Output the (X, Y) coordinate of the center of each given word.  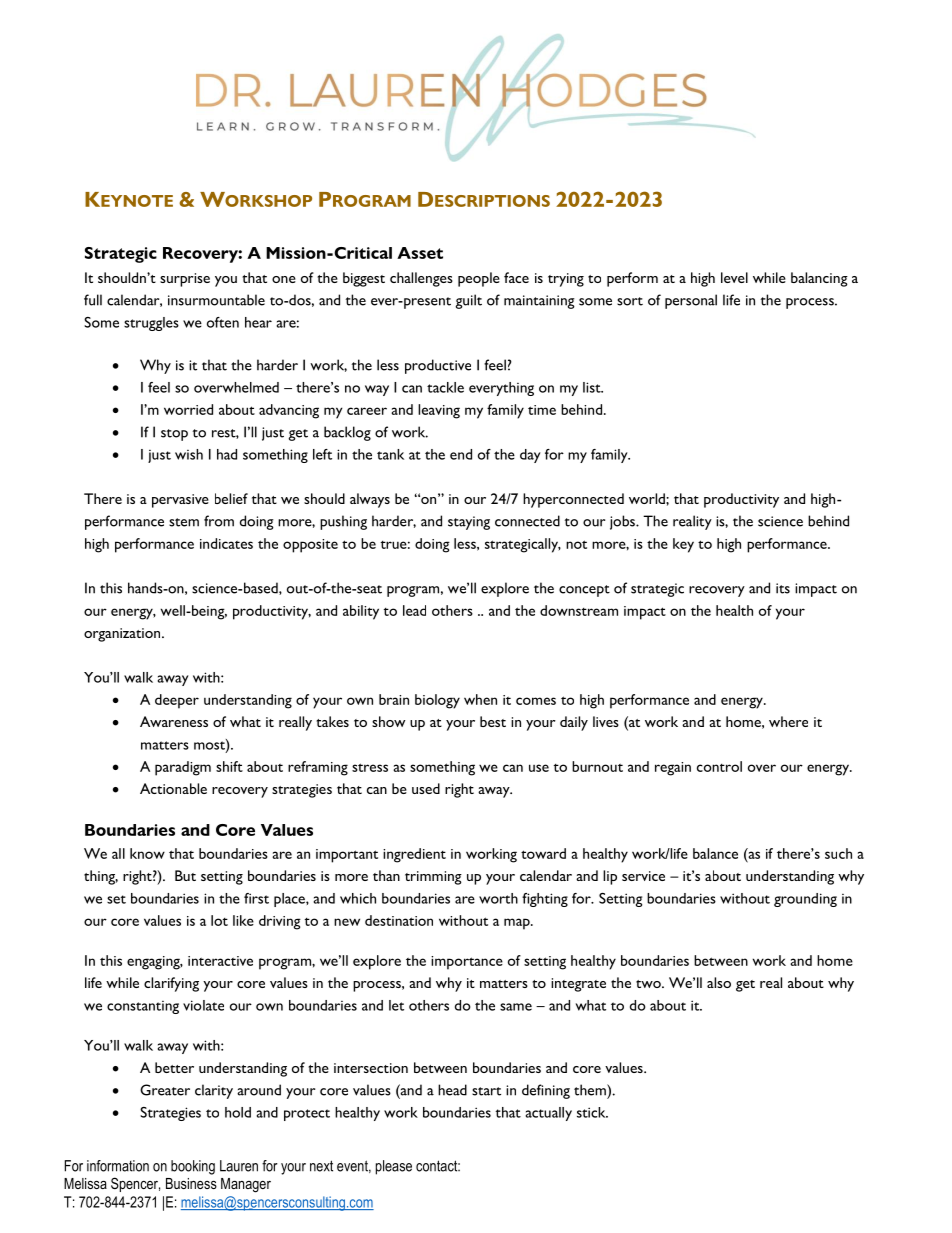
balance (715, 853)
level (734, 277)
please (394, 1167)
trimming (433, 878)
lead (414, 610)
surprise (185, 280)
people (479, 279)
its (783, 588)
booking (193, 1167)
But (185, 875)
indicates (226, 543)
